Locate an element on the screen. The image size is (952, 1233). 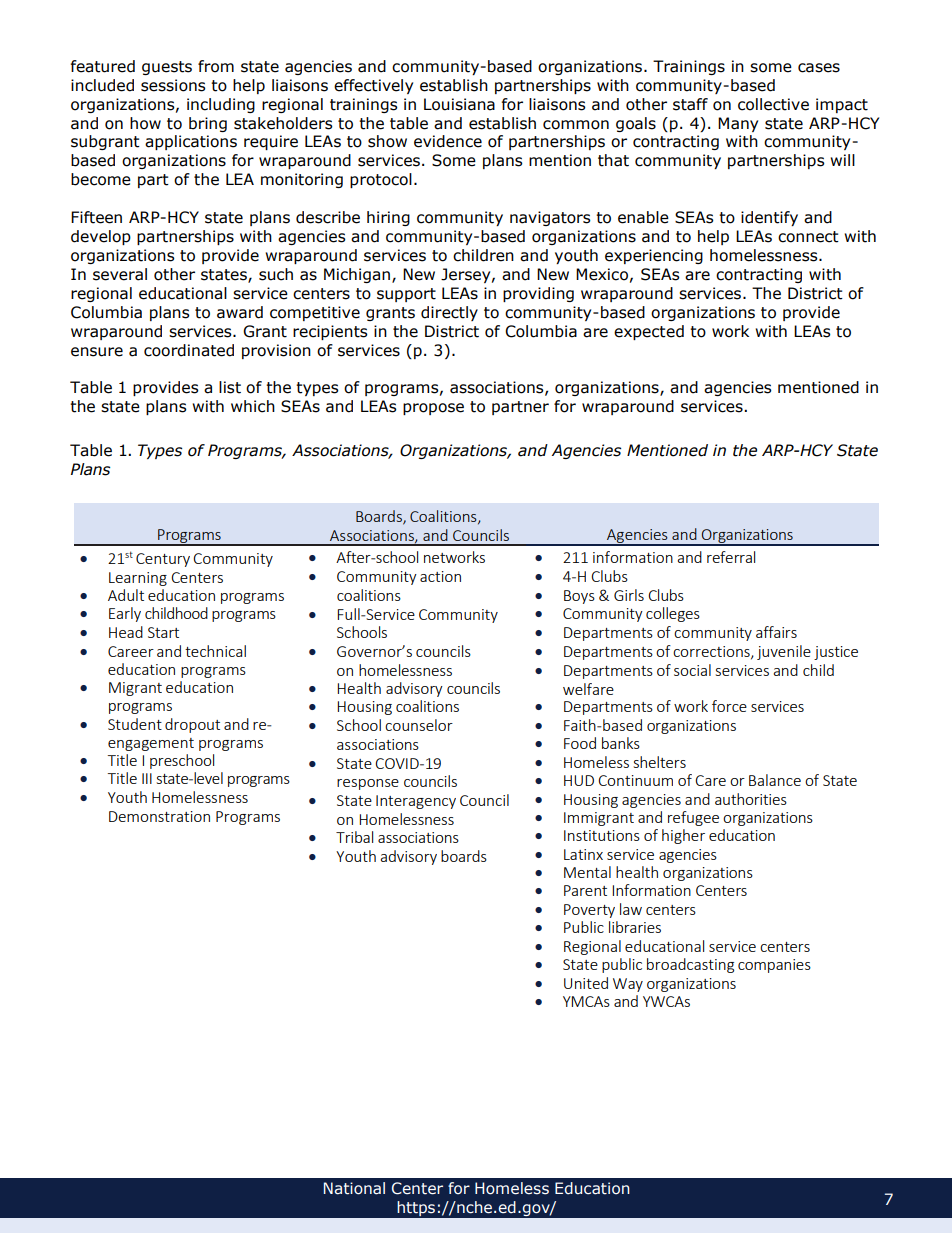
sessions is located at coordinates (173, 85).
